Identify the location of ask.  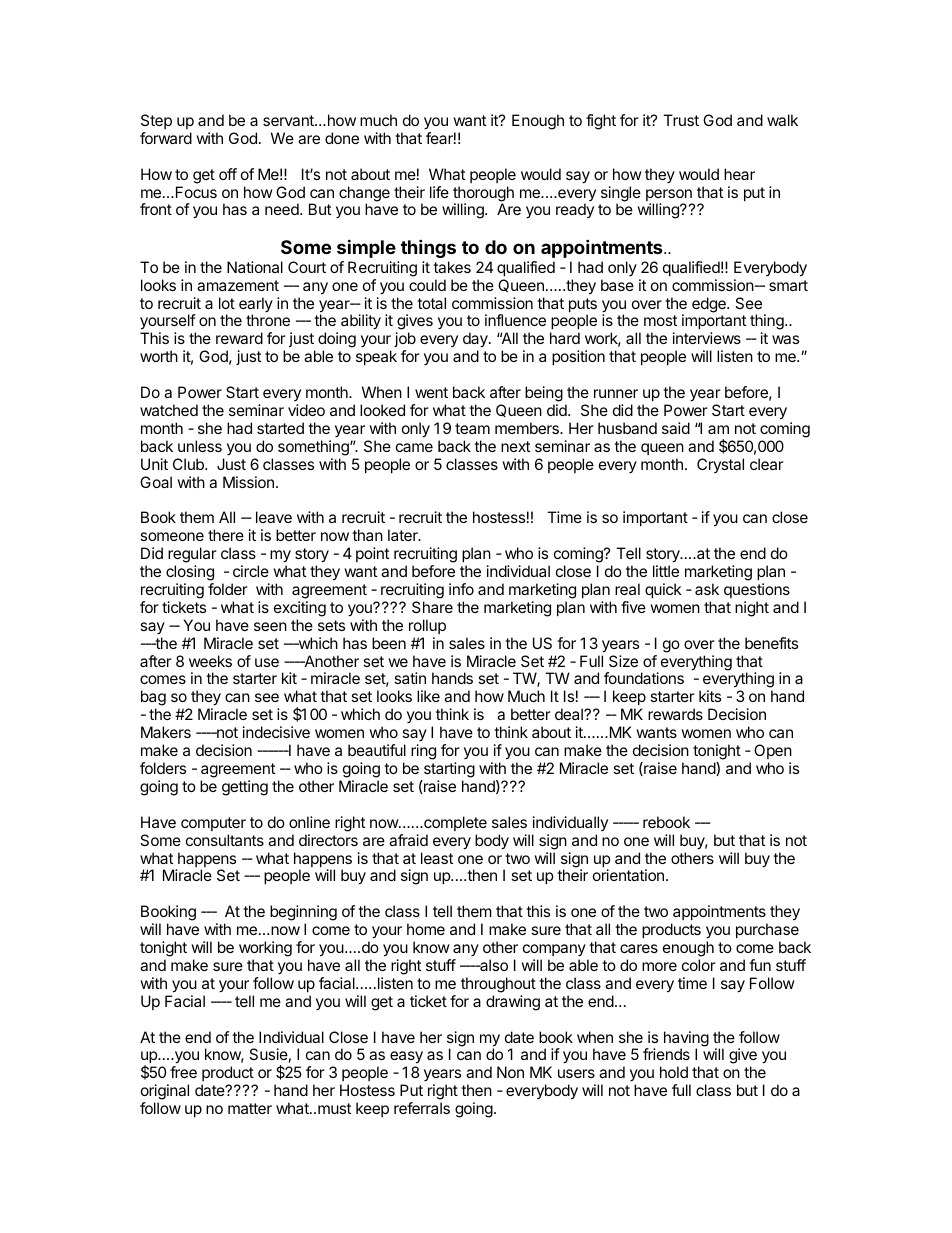
(707, 589).
